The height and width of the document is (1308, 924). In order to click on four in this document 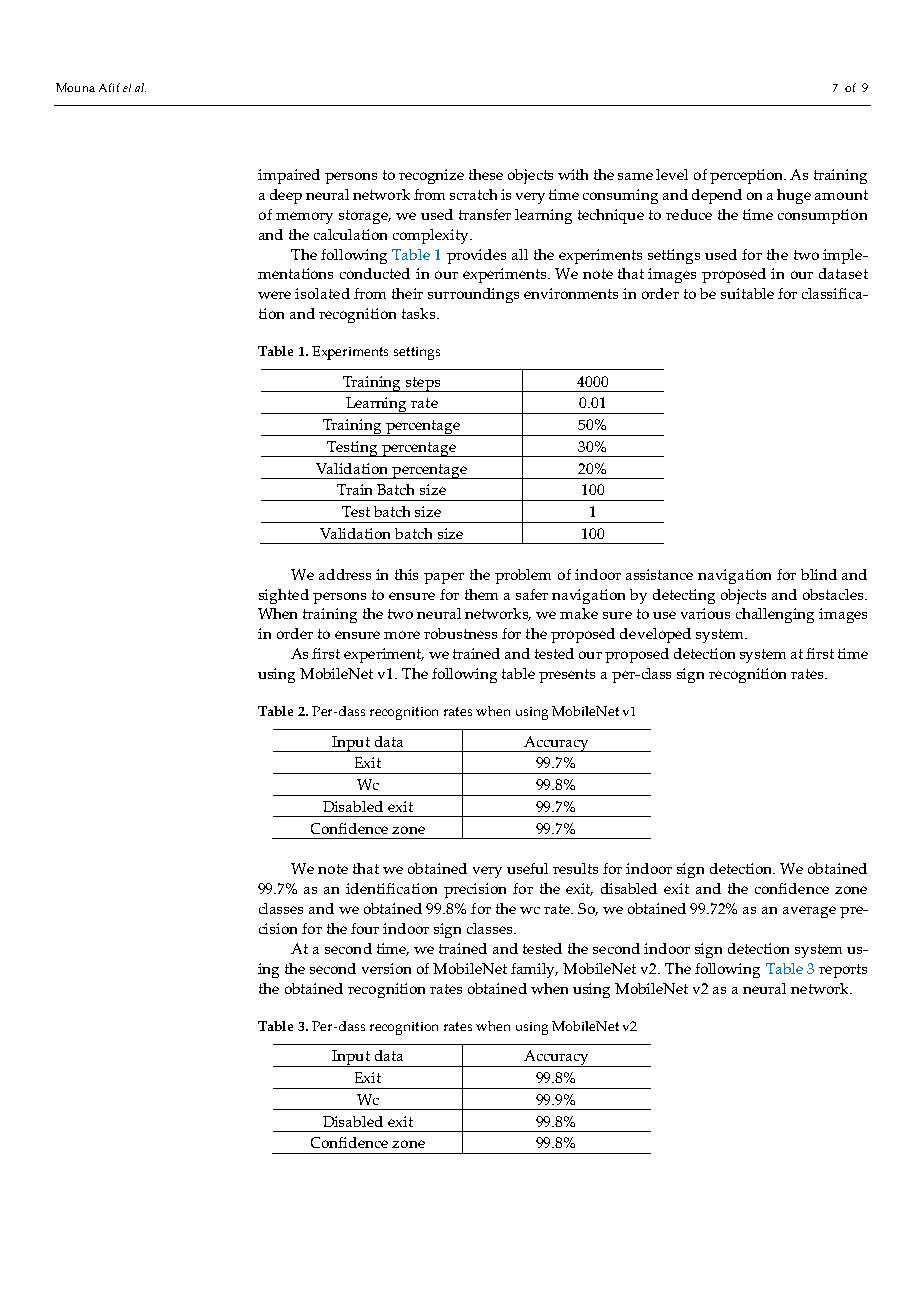, I will do `click(365, 928)`.
